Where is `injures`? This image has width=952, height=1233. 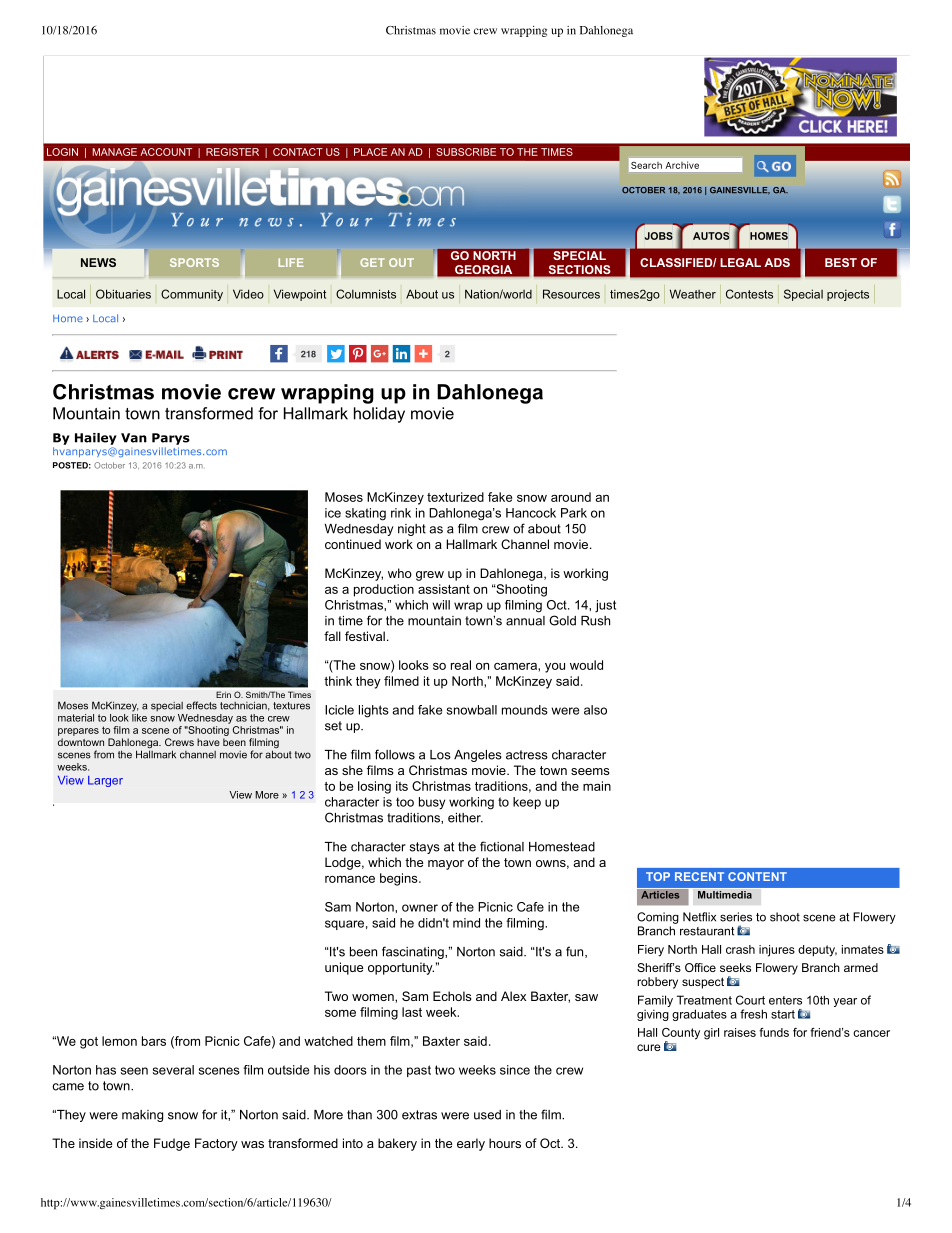 injures is located at coordinates (777, 951).
